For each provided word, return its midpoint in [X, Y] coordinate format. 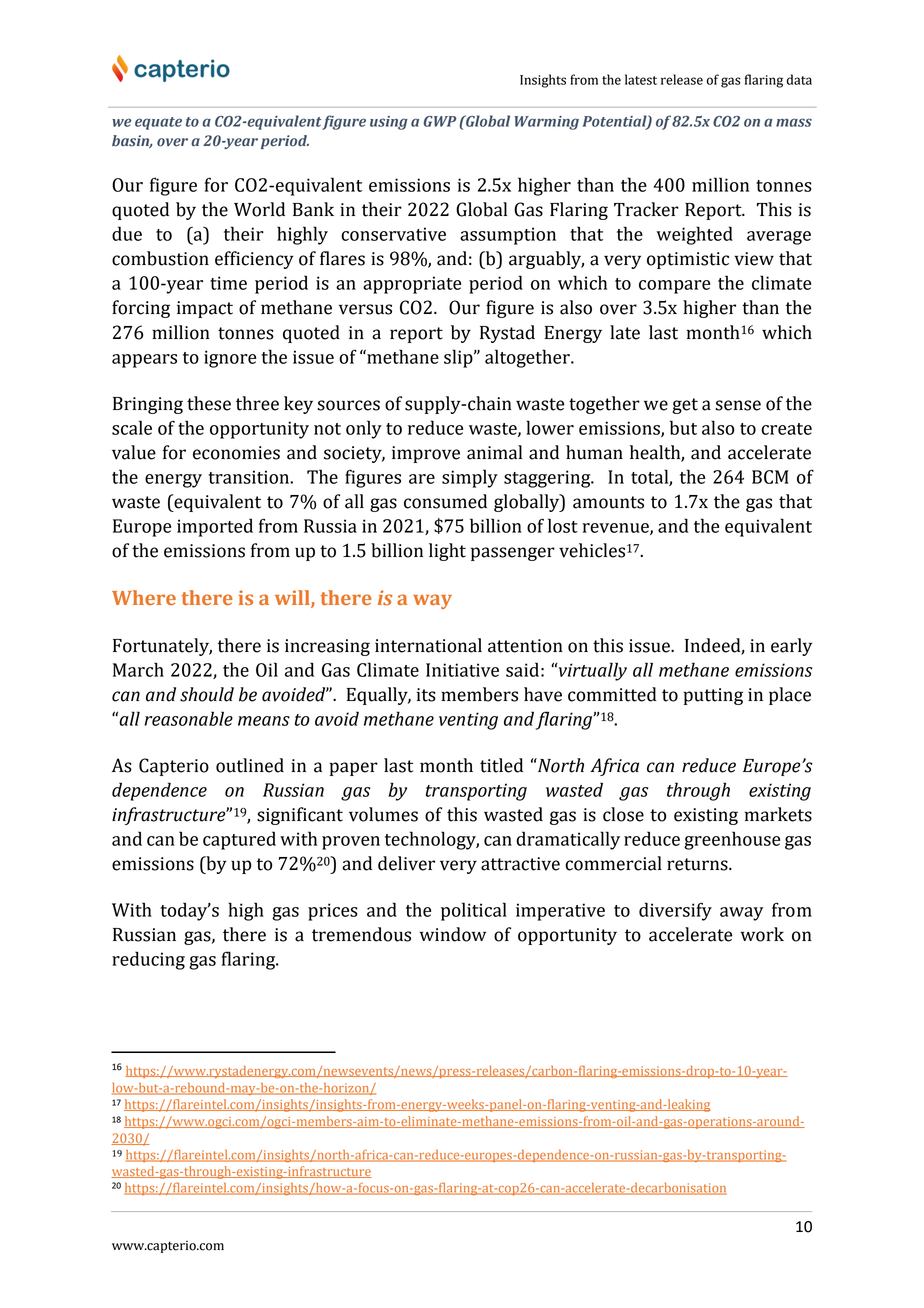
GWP [440, 121]
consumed [445, 501]
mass [794, 122]
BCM [770, 477]
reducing [148, 960]
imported [215, 527]
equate [158, 123]
